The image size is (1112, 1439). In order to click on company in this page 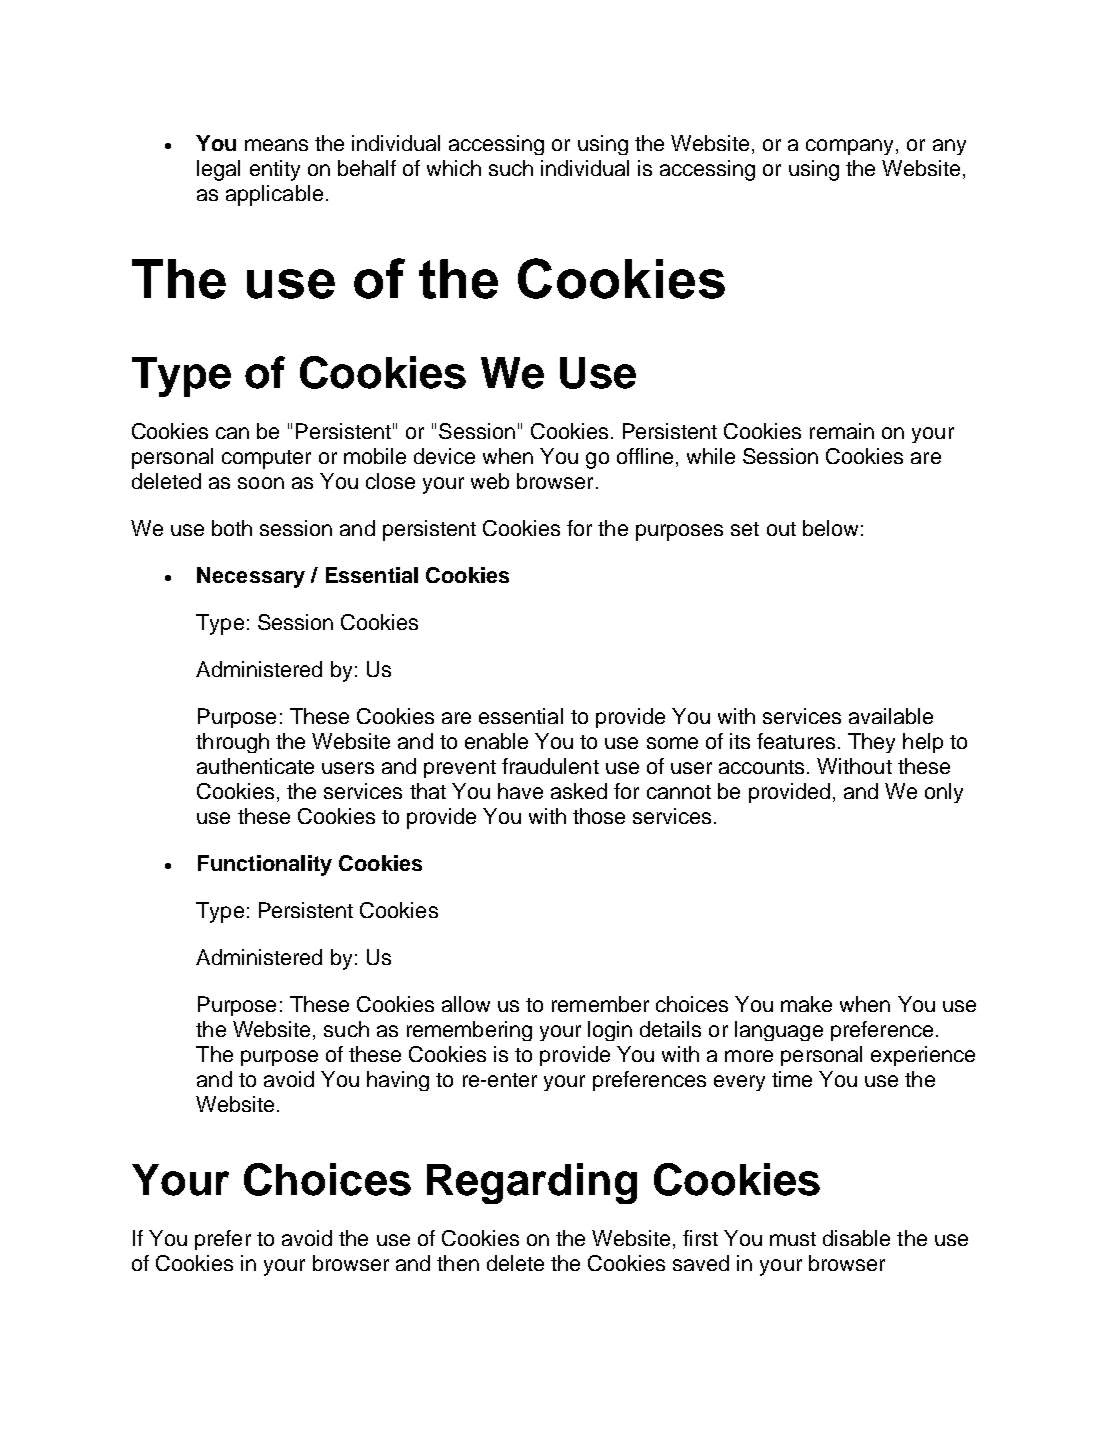, I will do `click(849, 147)`.
